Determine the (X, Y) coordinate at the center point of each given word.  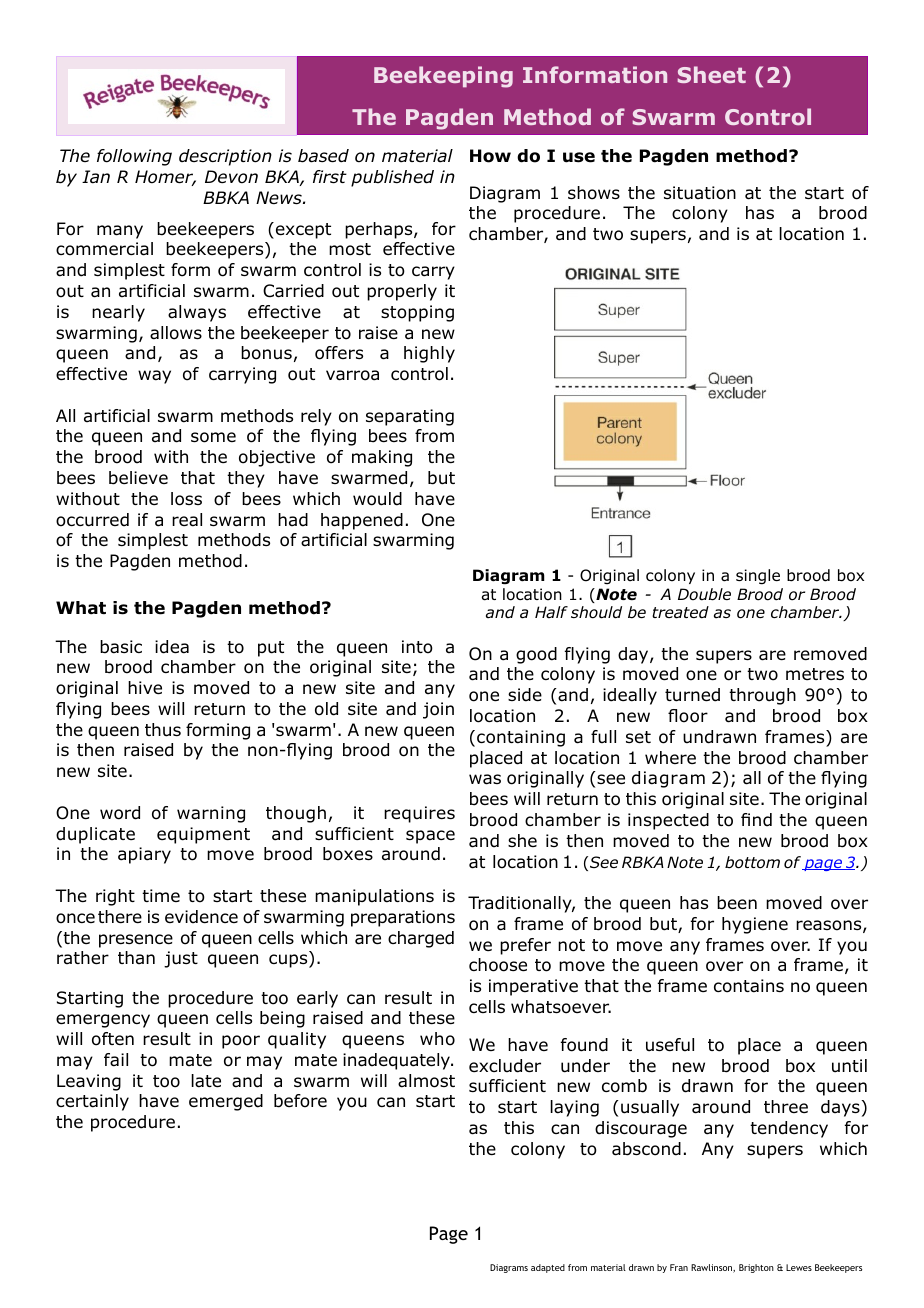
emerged (226, 1102)
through (762, 696)
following (134, 157)
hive (145, 688)
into (417, 647)
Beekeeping (443, 77)
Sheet (712, 74)
